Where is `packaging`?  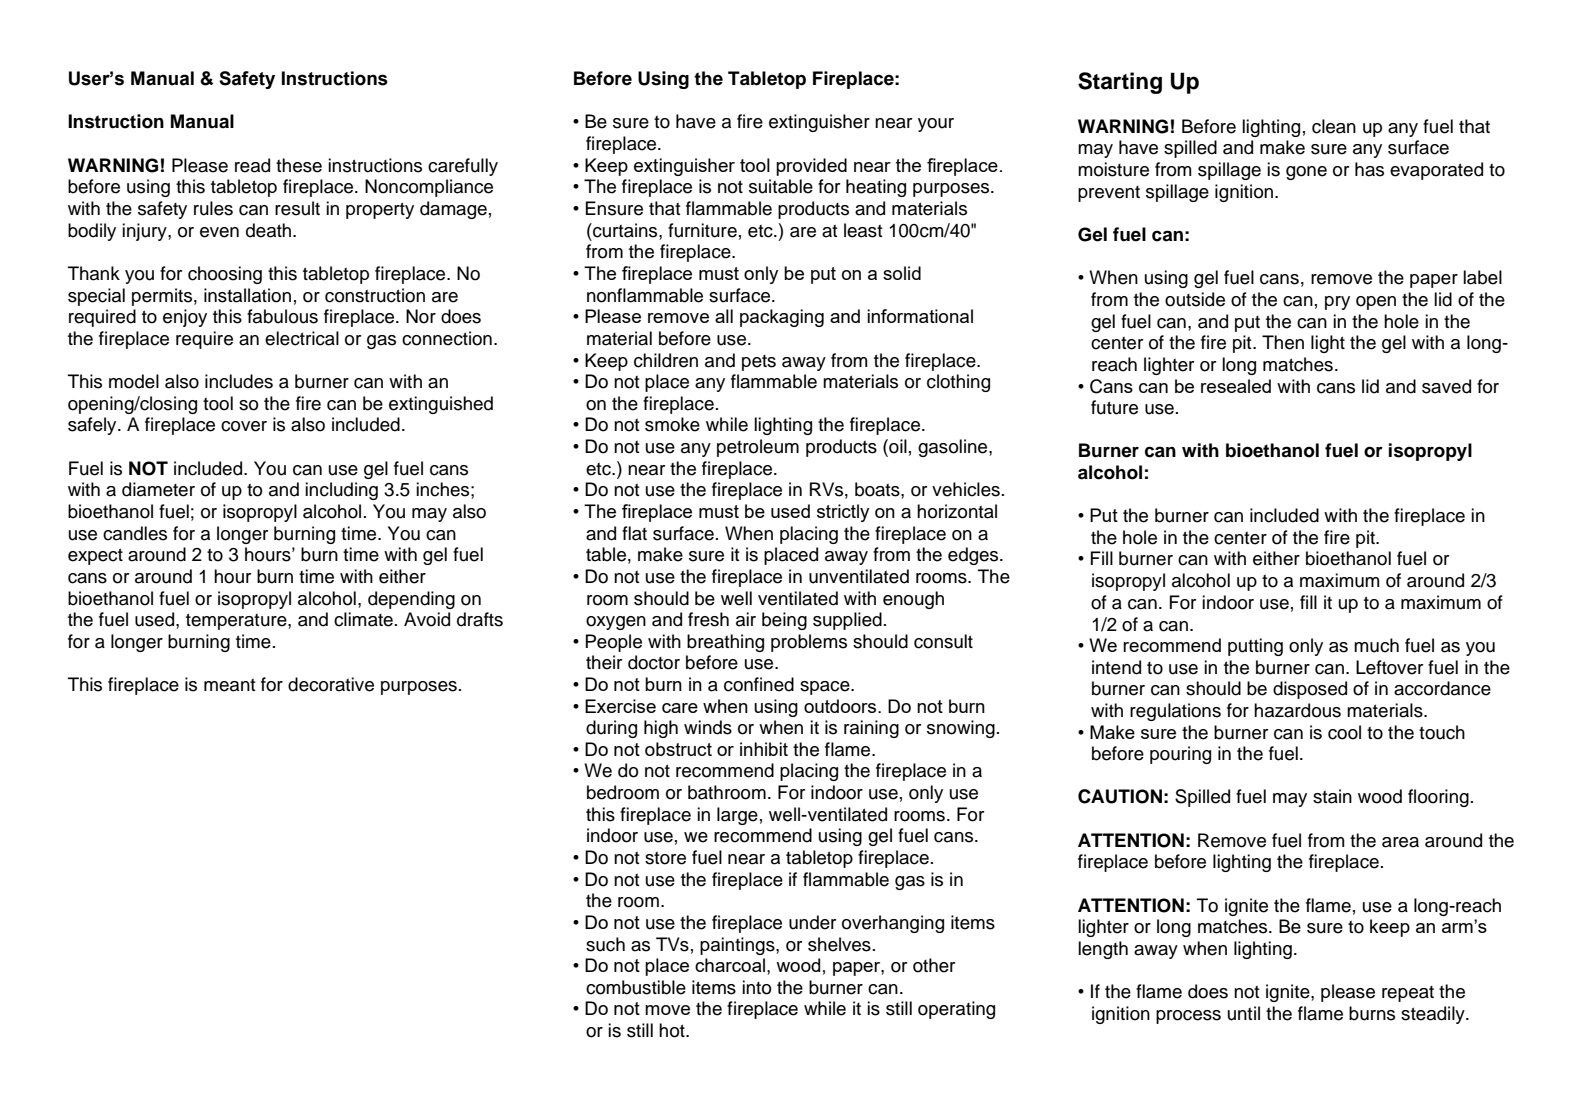
packaging is located at coordinates (782, 318).
